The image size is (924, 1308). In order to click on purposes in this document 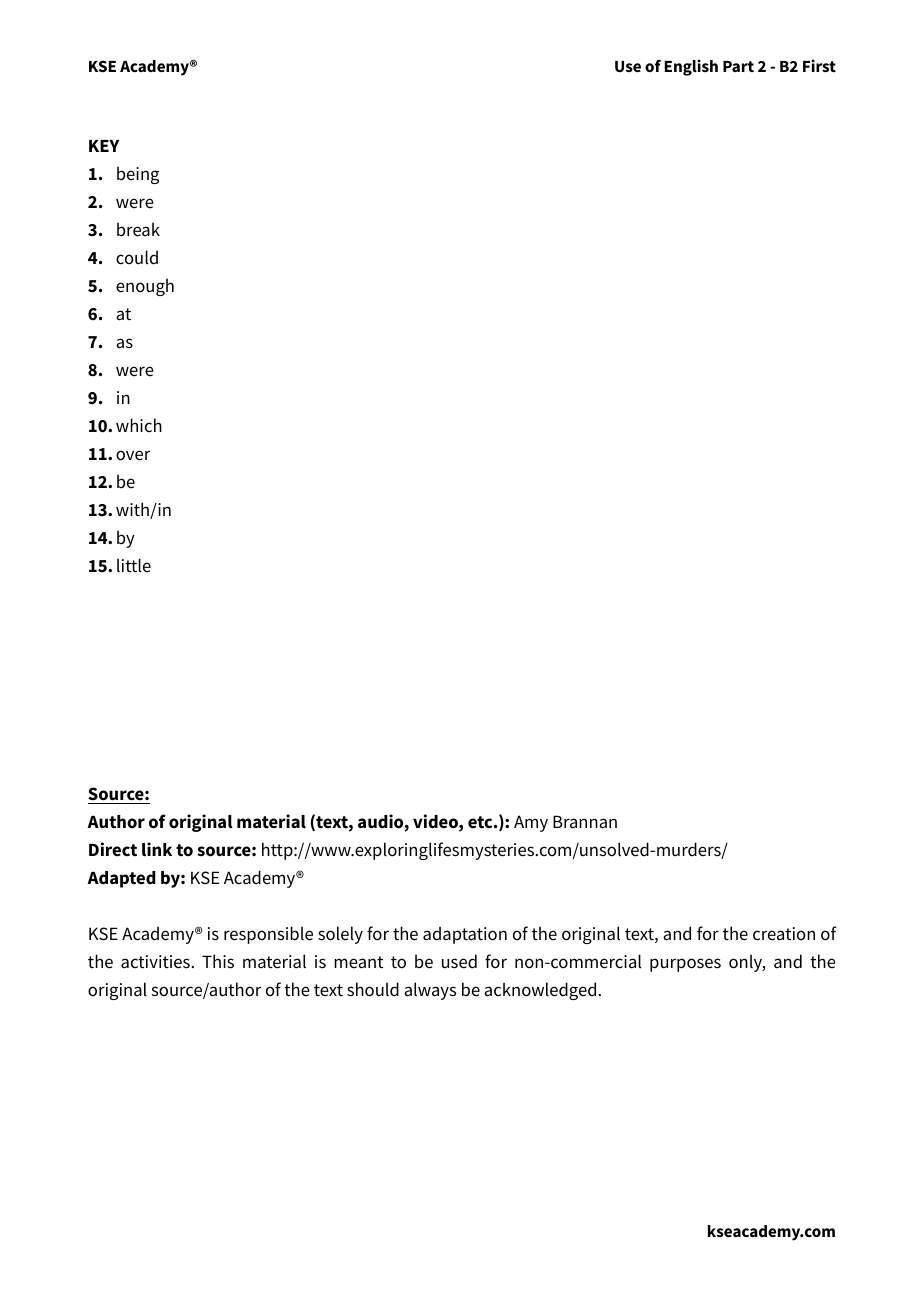, I will do `click(685, 965)`.
